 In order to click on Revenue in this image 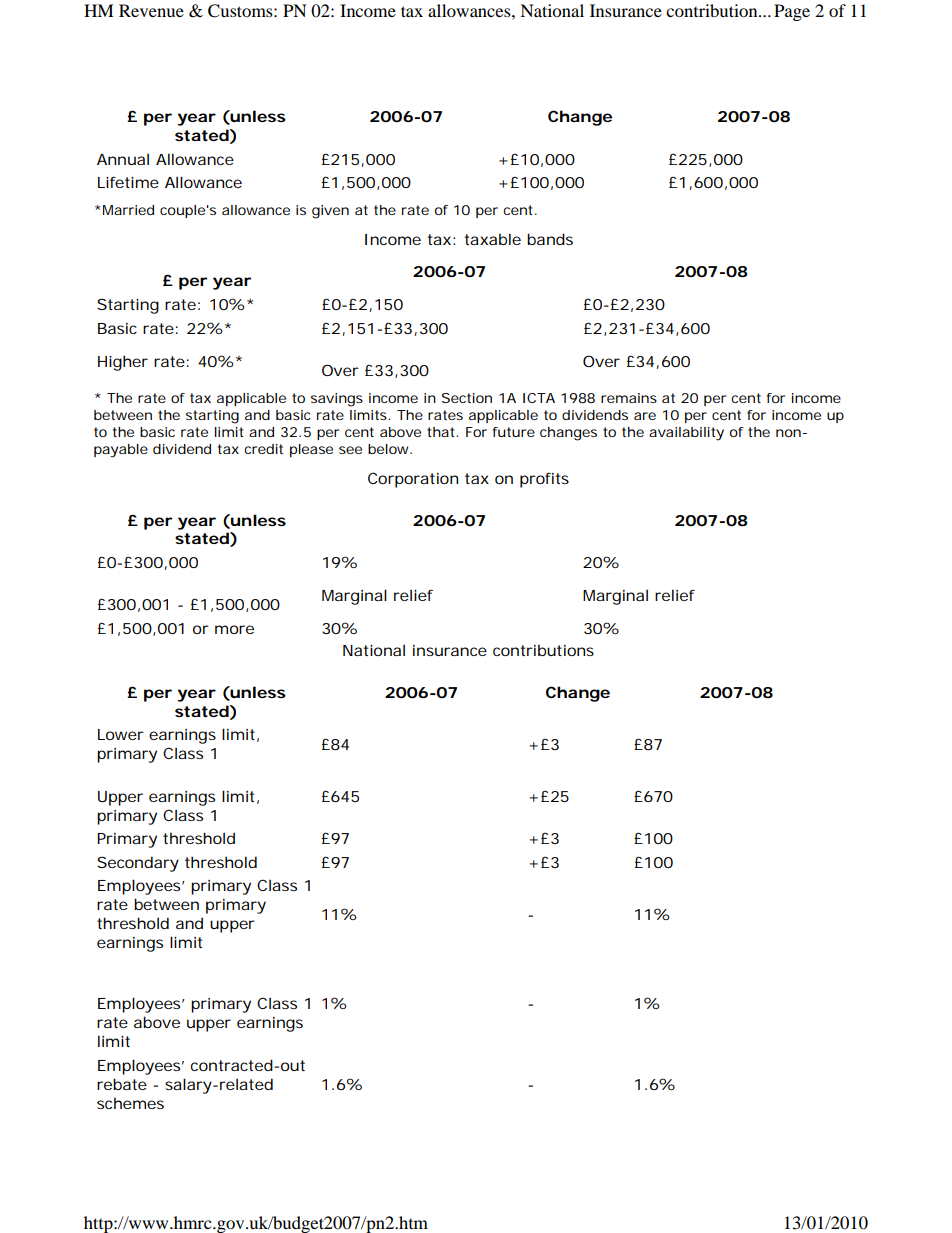, I will do `click(151, 10)`.
